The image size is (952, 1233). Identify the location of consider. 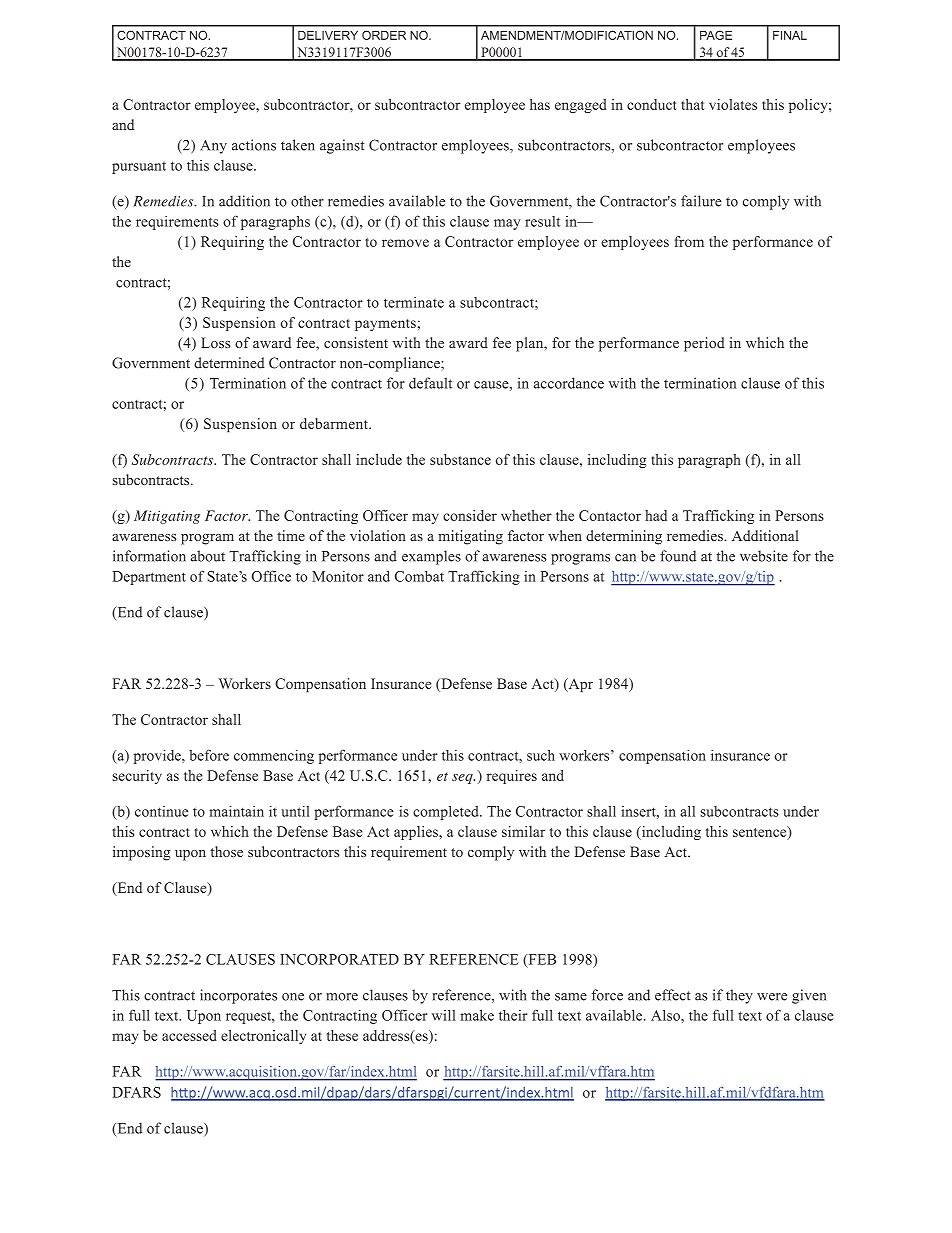
(470, 515).
